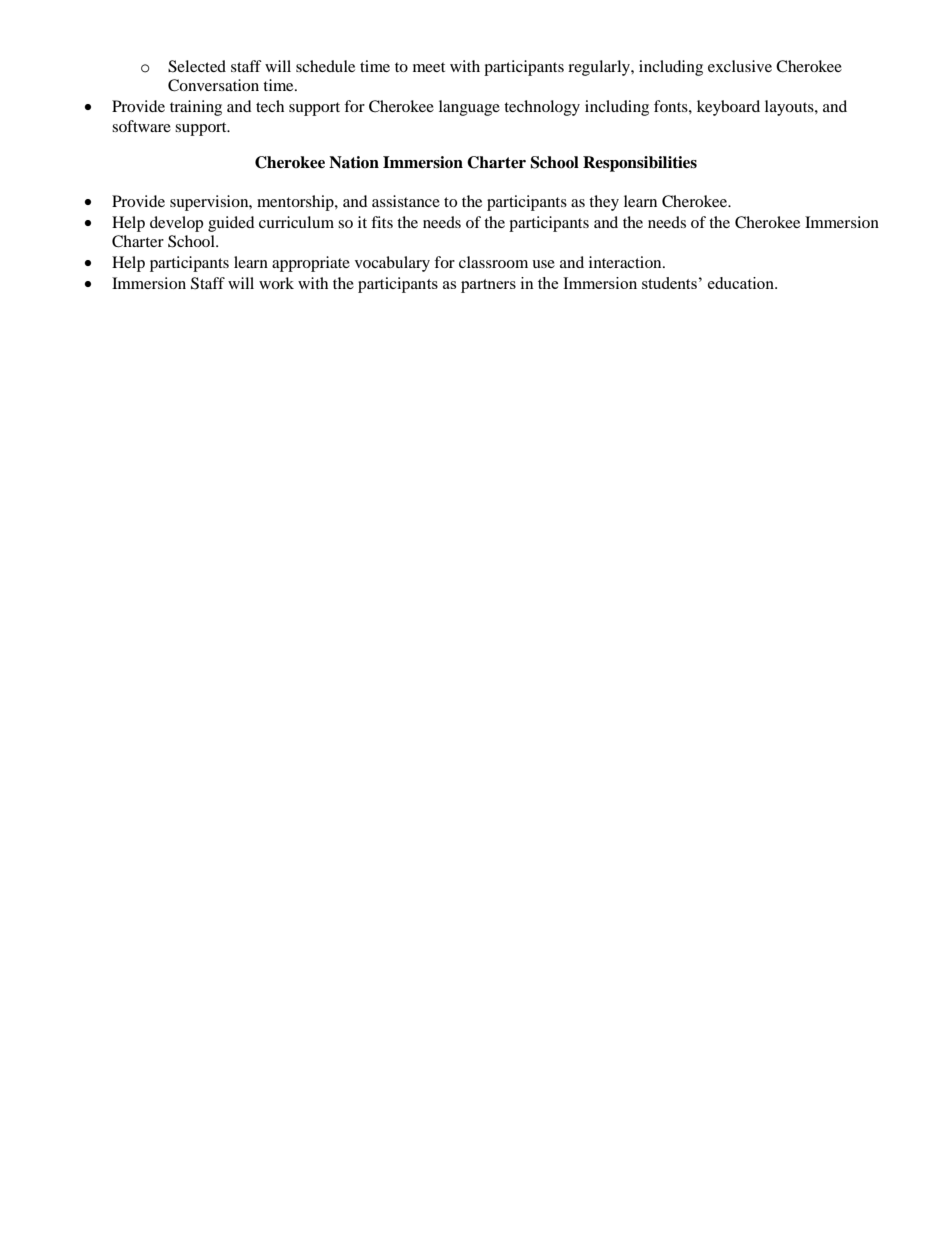 The image size is (952, 1233). What do you see at coordinates (640, 164) in the screenshot?
I see `Responsibilities` at bounding box center [640, 164].
